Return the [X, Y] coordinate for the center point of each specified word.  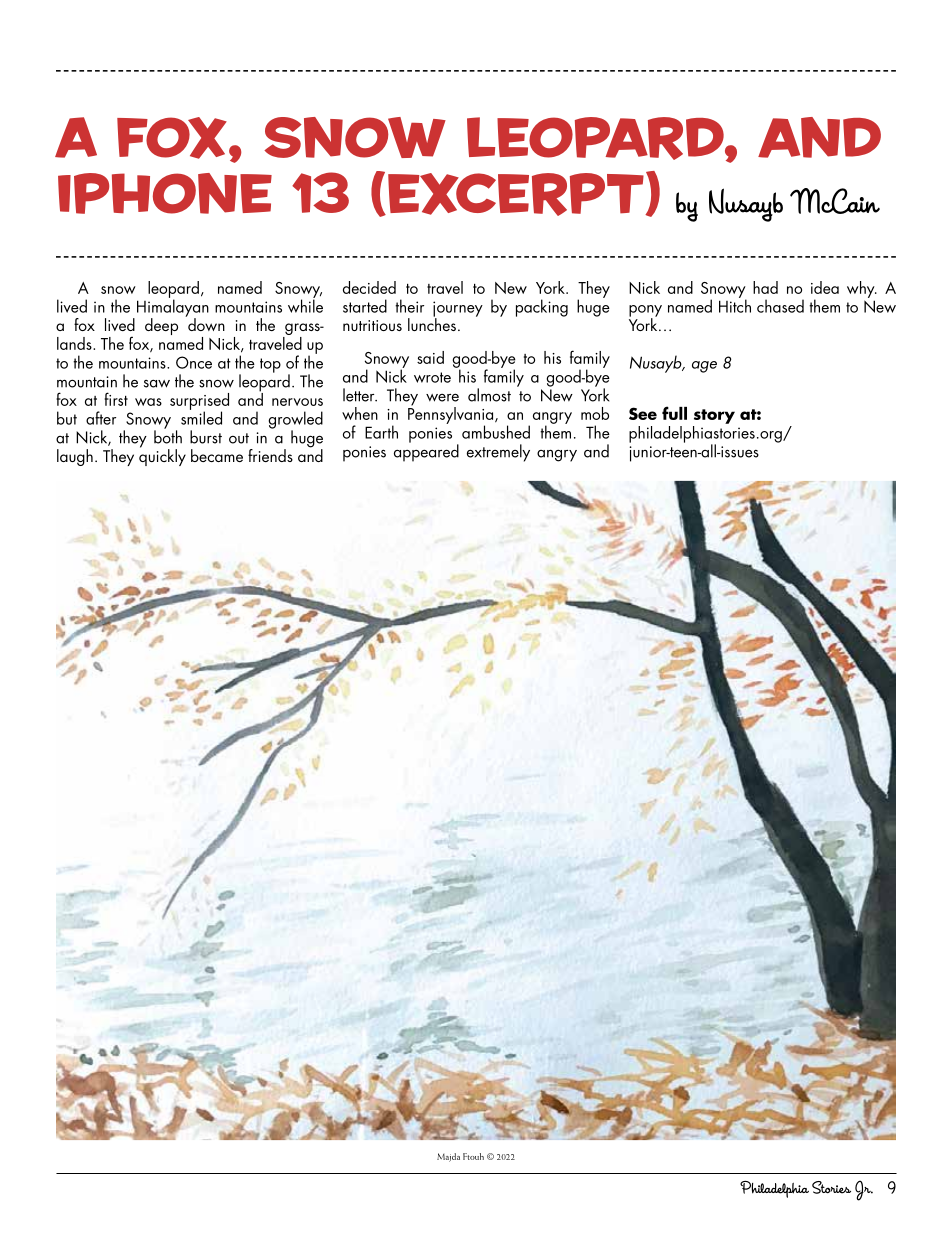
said [430, 357]
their [409, 306]
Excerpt [517, 194]
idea [825, 287]
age [704, 367]
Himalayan [173, 308]
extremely [498, 453]
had [765, 287]
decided [369, 287]
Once [194, 362]
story [714, 416]
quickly [162, 456]
